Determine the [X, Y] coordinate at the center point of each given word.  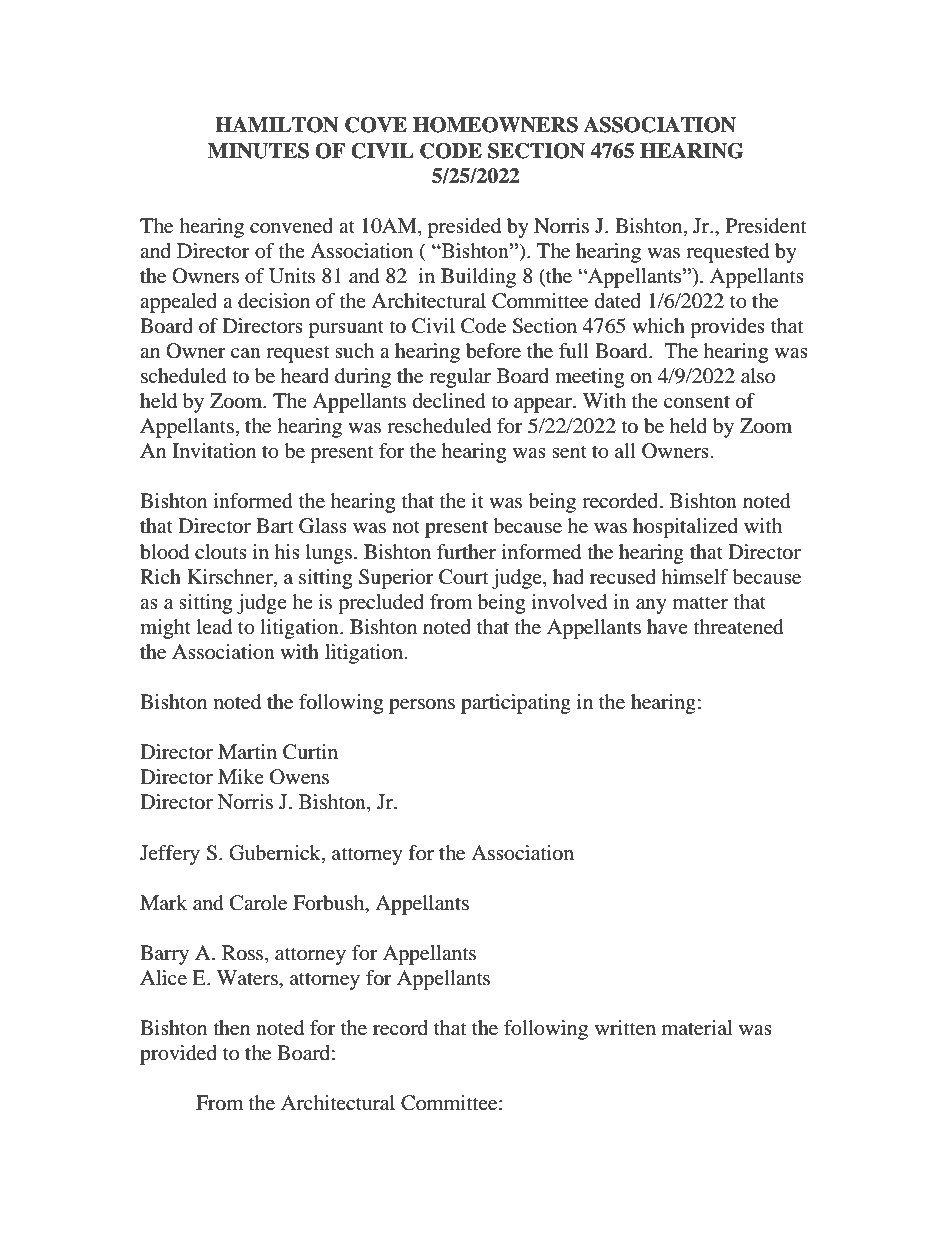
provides [727, 328]
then [232, 1028]
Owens [299, 777]
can [246, 353]
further [466, 552]
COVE [376, 125]
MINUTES [258, 151]
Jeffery [170, 855]
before [493, 351]
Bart [274, 526]
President [766, 226]
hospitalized [685, 528]
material [697, 1028]
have [667, 627]
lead [214, 627]
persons [422, 706]
